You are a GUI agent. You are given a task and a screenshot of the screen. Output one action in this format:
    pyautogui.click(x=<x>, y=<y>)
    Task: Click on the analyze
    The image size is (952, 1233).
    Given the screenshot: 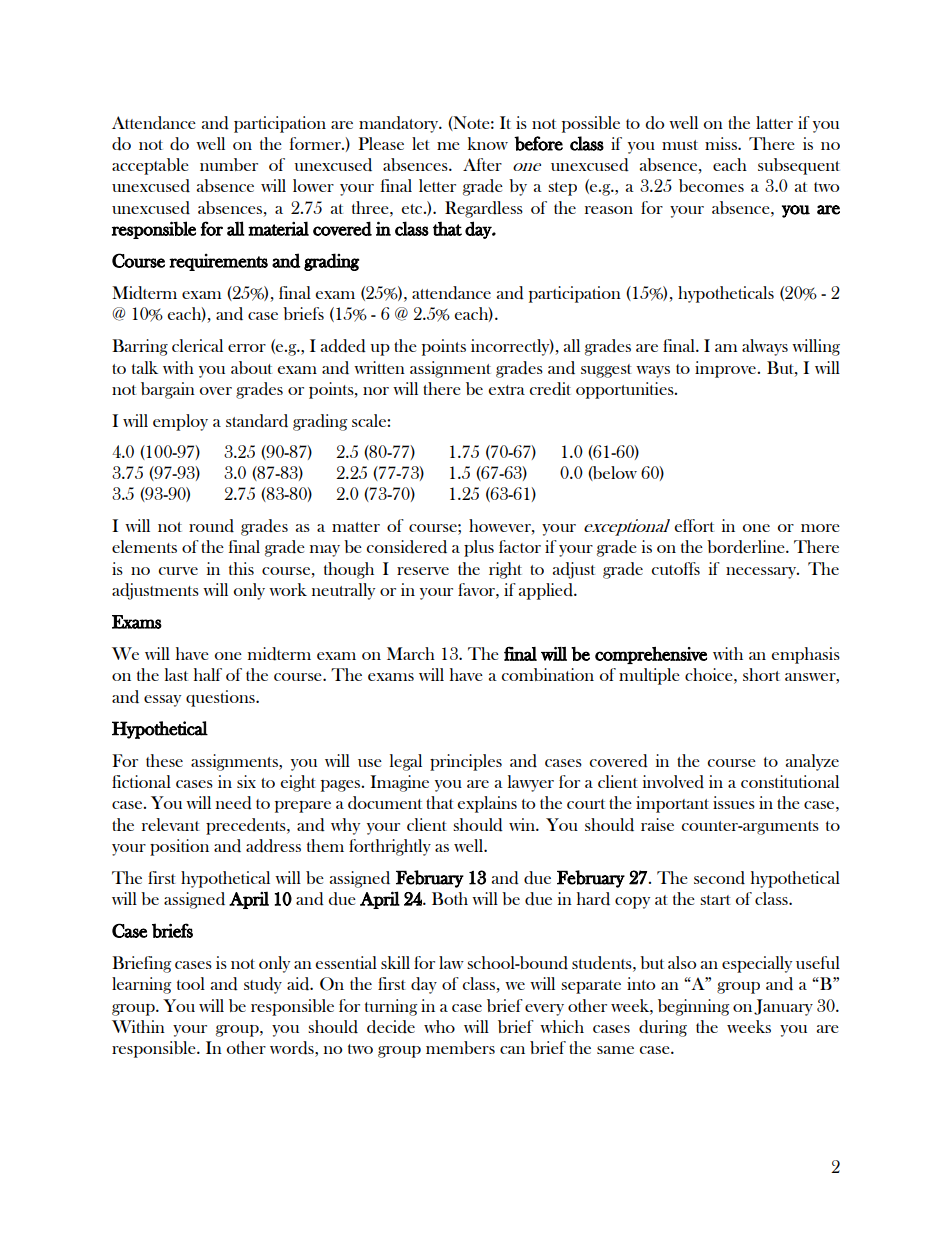 What is the action you would take?
    pyautogui.click(x=812, y=762)
